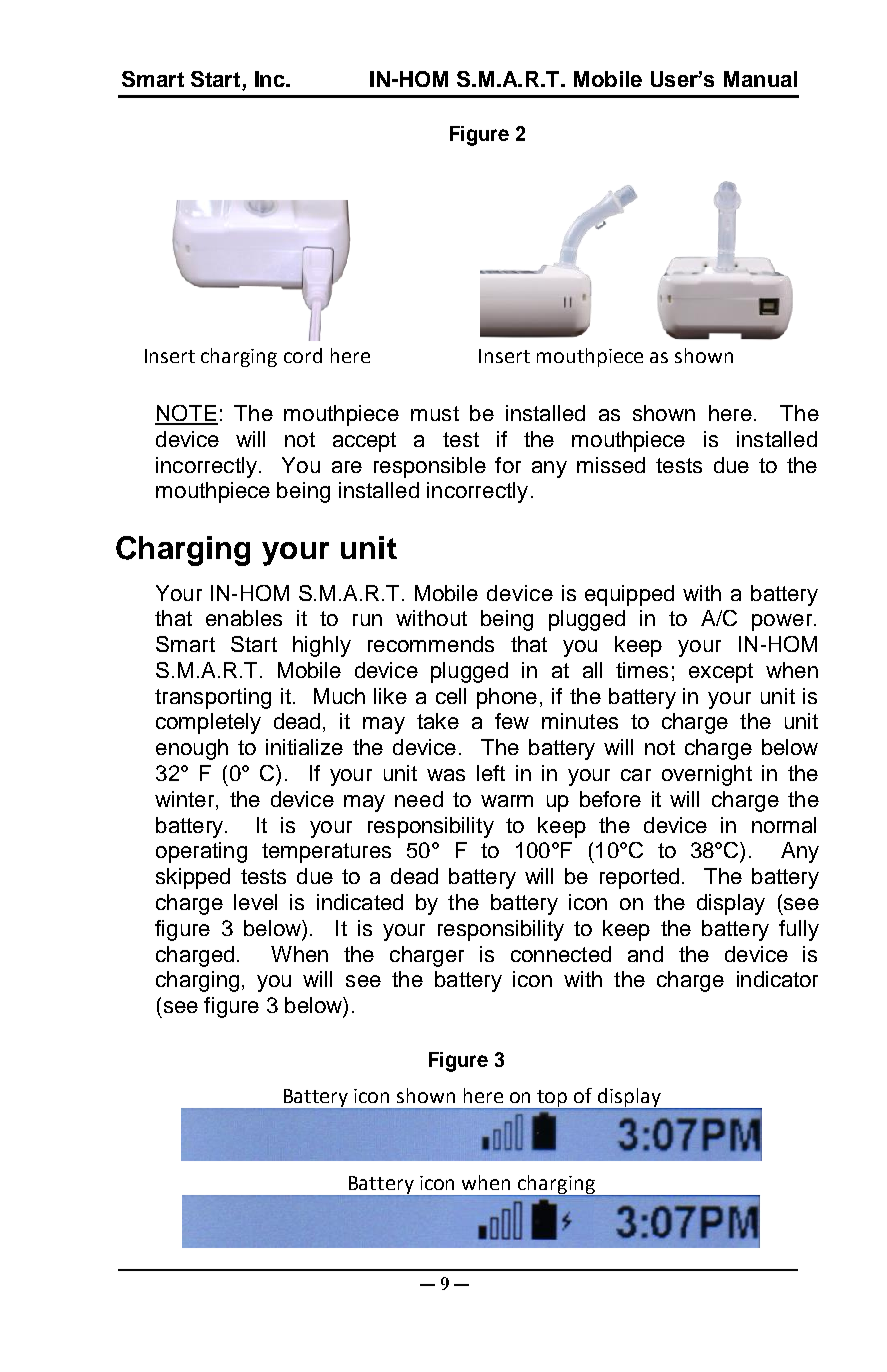  What do you see at coordinates (255, 902) in the screenshot?
I see `level` at bounding box center [255, 902].
